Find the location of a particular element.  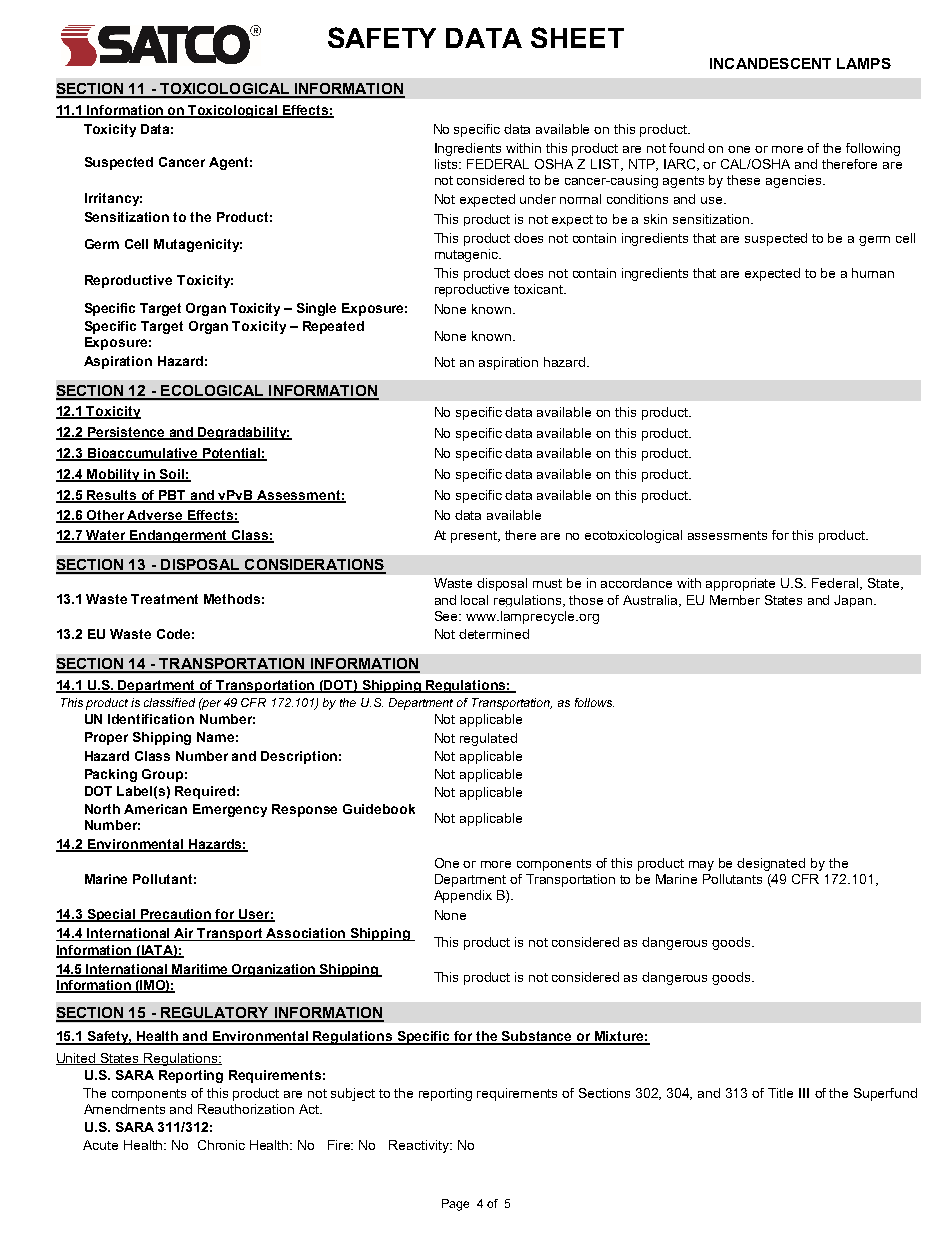

SHEET is located at coordinates (577, 37).
